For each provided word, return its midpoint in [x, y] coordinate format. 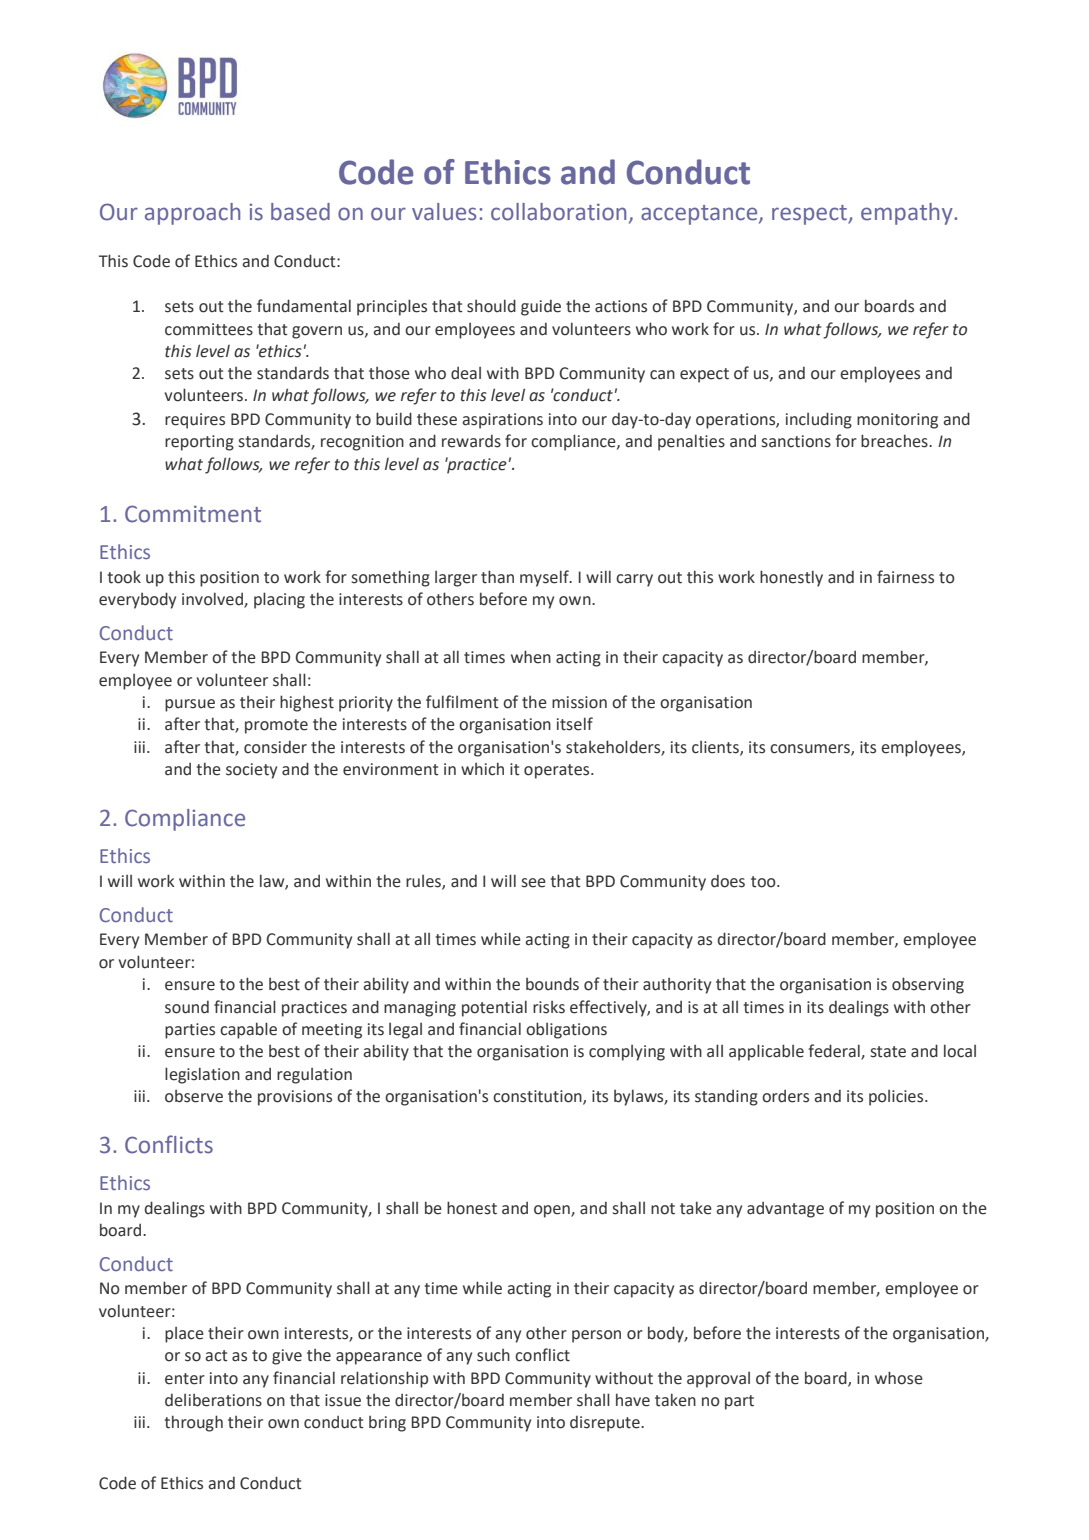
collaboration [558, 212]
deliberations [213, 1400]
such [493, 1355]
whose [899, 1378]
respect [810, 215]
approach [192, 214]
